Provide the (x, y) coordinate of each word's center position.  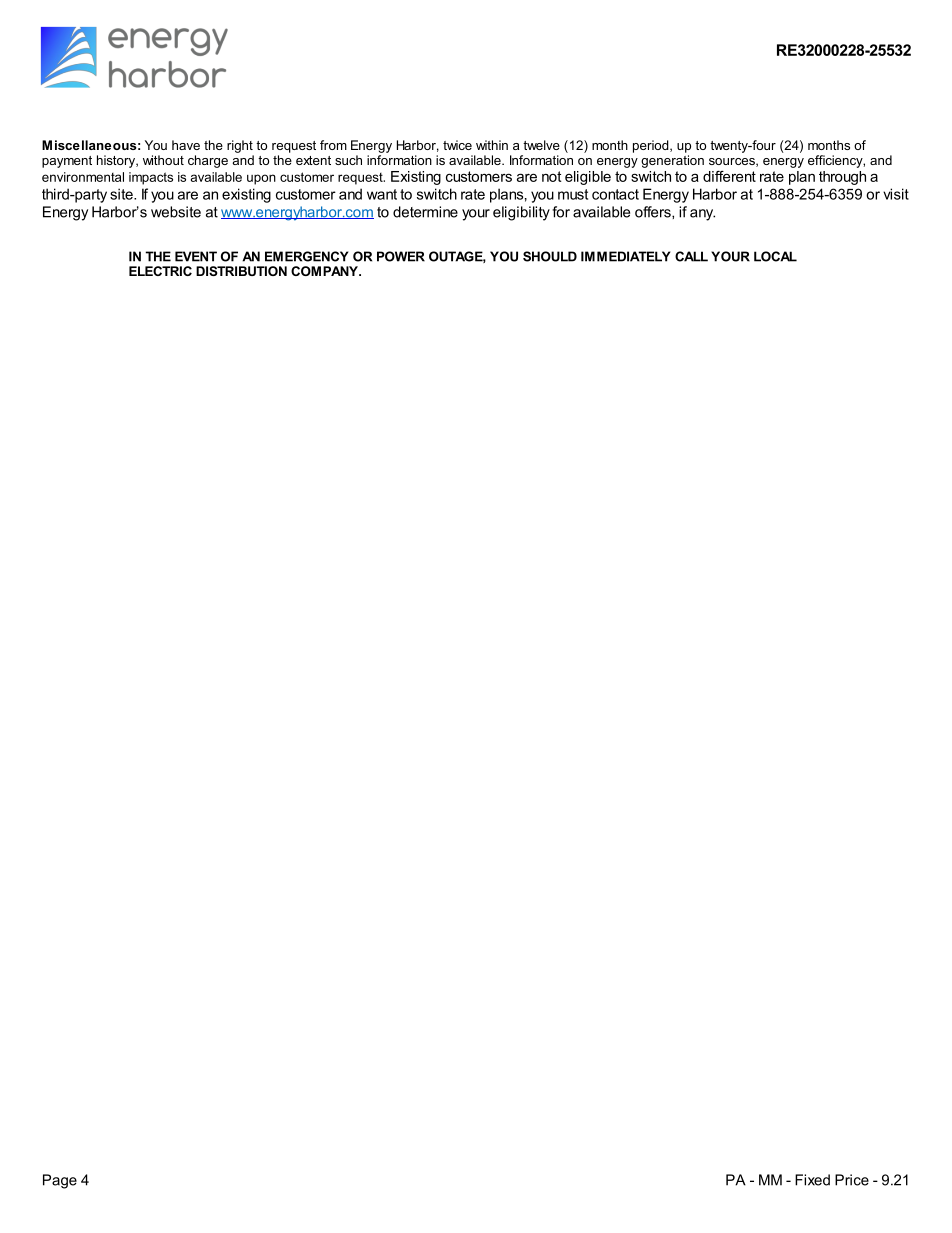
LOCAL (775, 256)
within (492, 145)
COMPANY (325, 271)
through (842, 178)
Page (60, 1181)
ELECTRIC (160, 271)
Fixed (812, 1180)
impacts (151, 178)
